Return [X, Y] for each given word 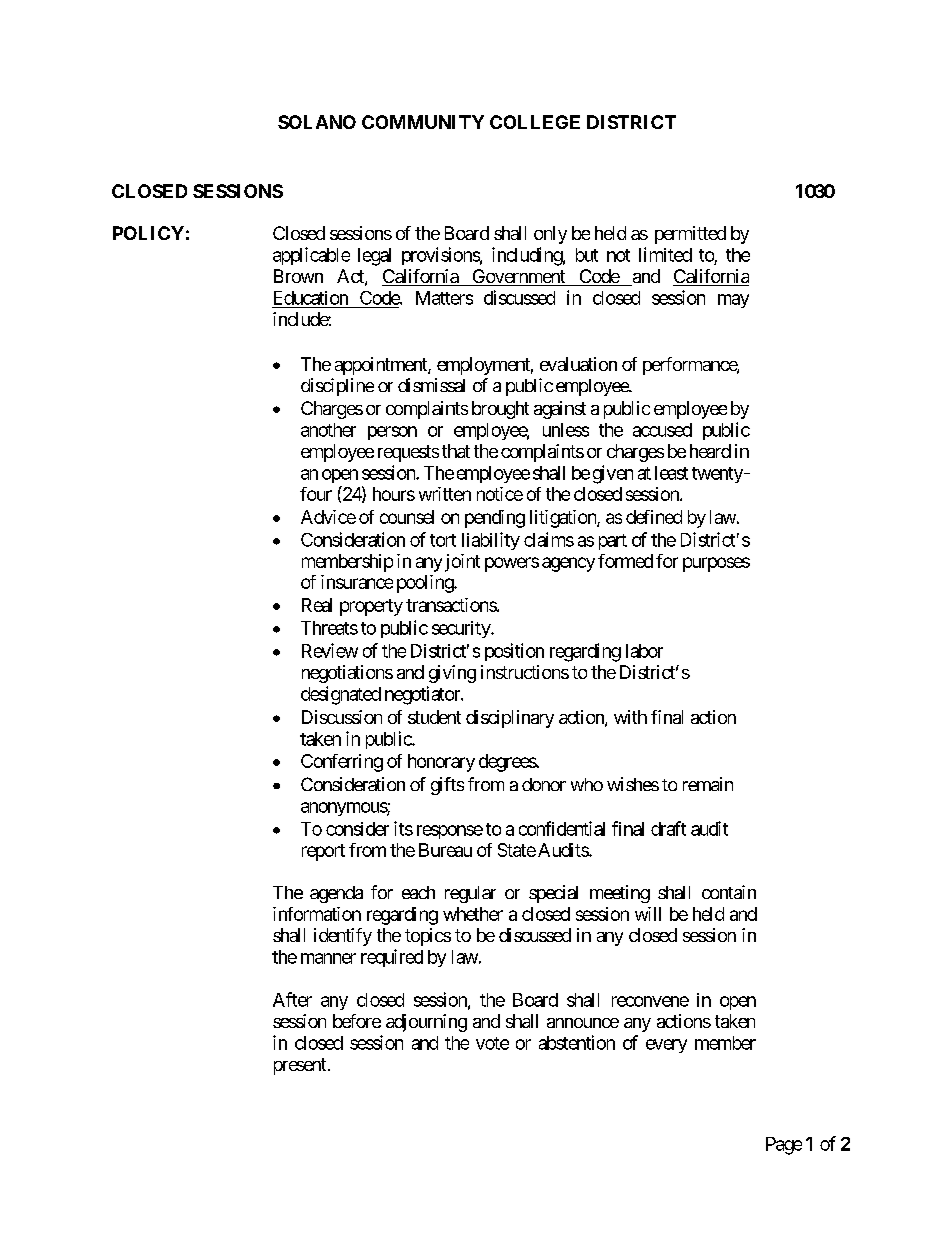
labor [644, 651]
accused [662, 430]
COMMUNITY [423, 122]
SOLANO [317, 122]
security [462, 629]
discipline [337, 387]
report [323, 852]
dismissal [431, 385]
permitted [690, 235]
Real [317, 605]
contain [729, 892]
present [300, 1066]
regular [470, 894]
